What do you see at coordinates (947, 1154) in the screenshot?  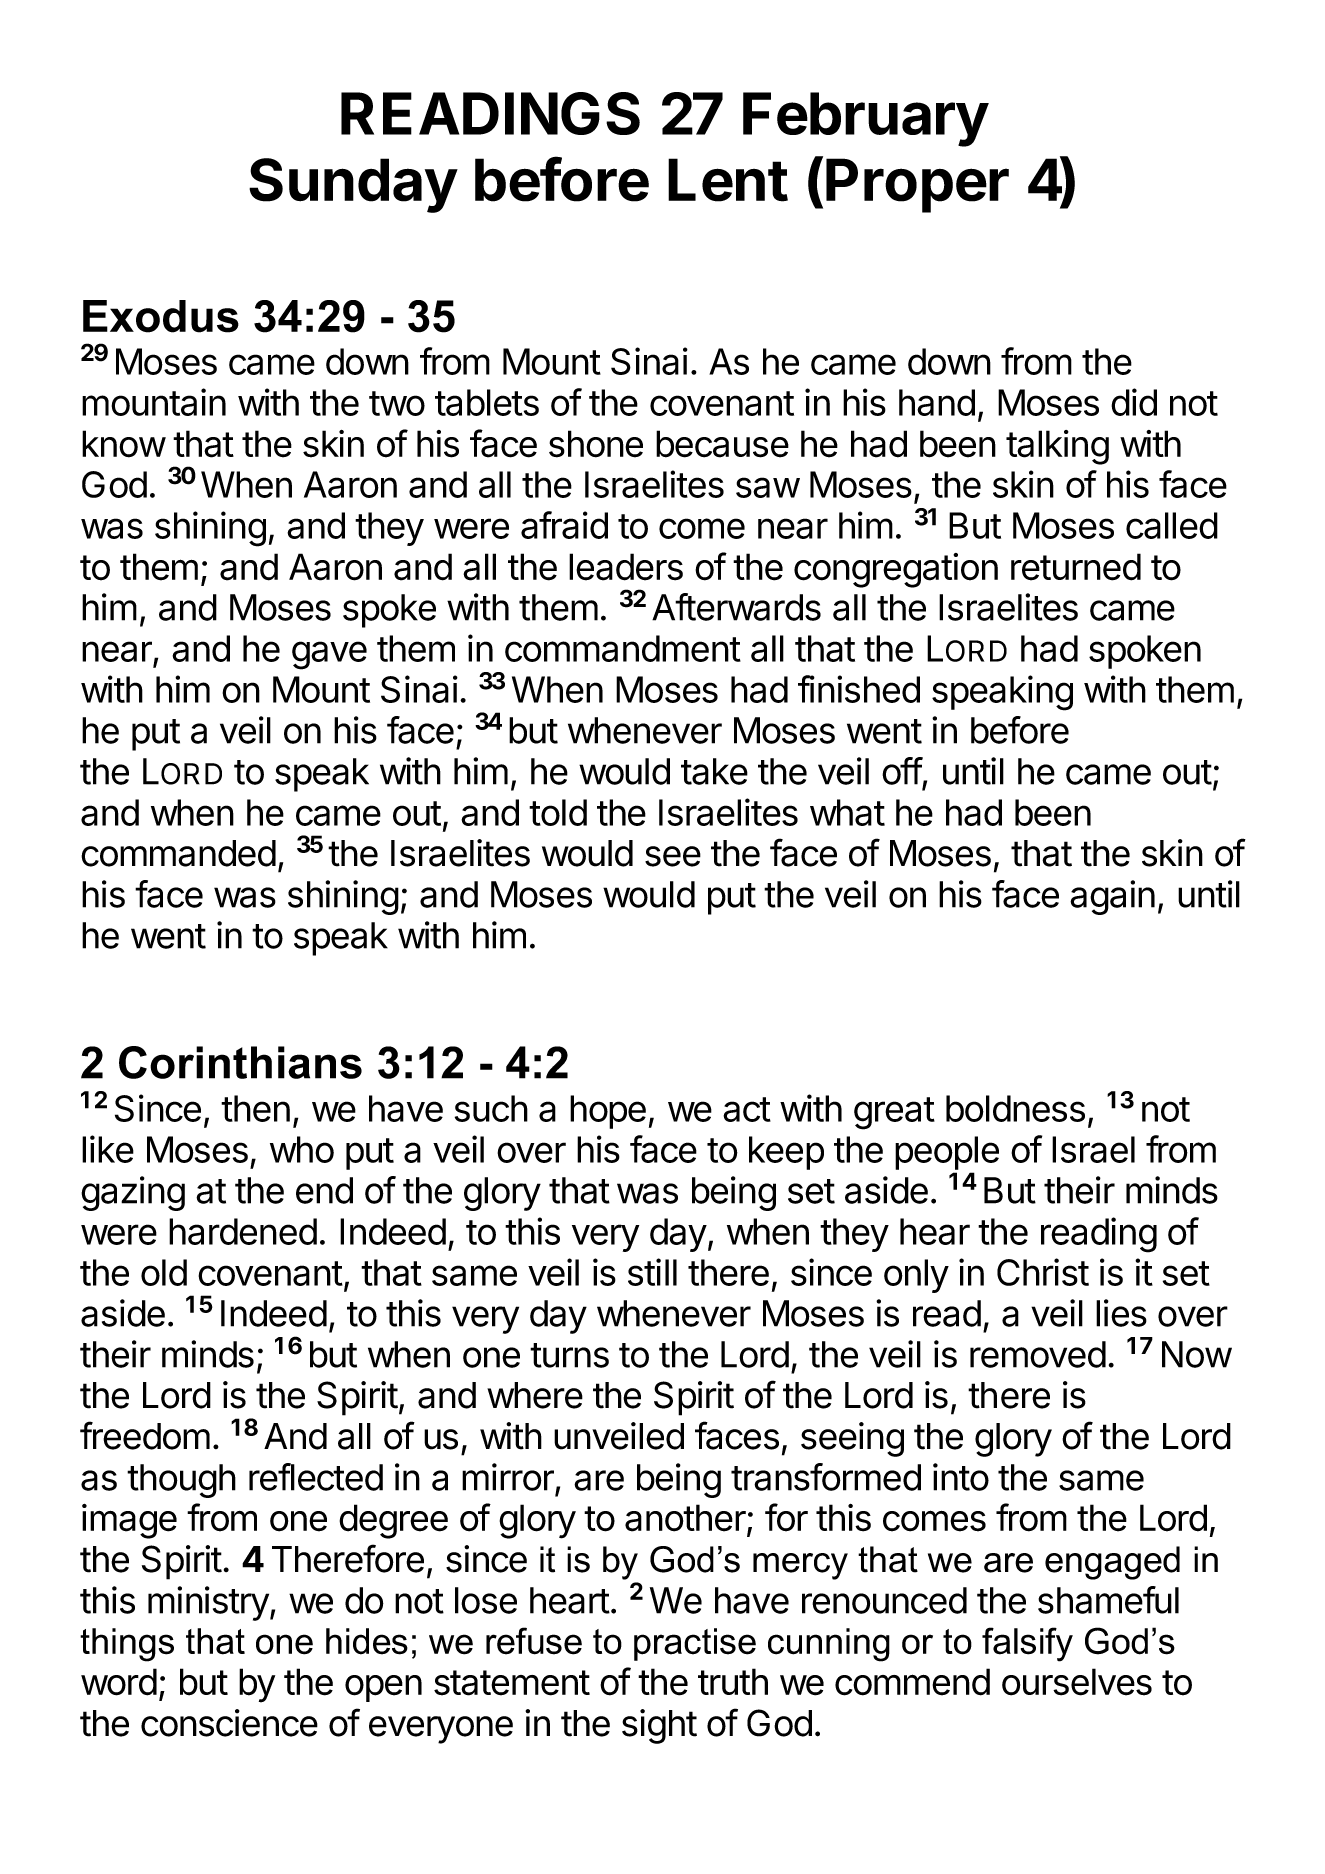 I see `people` at bounding box center [947, 1154].
